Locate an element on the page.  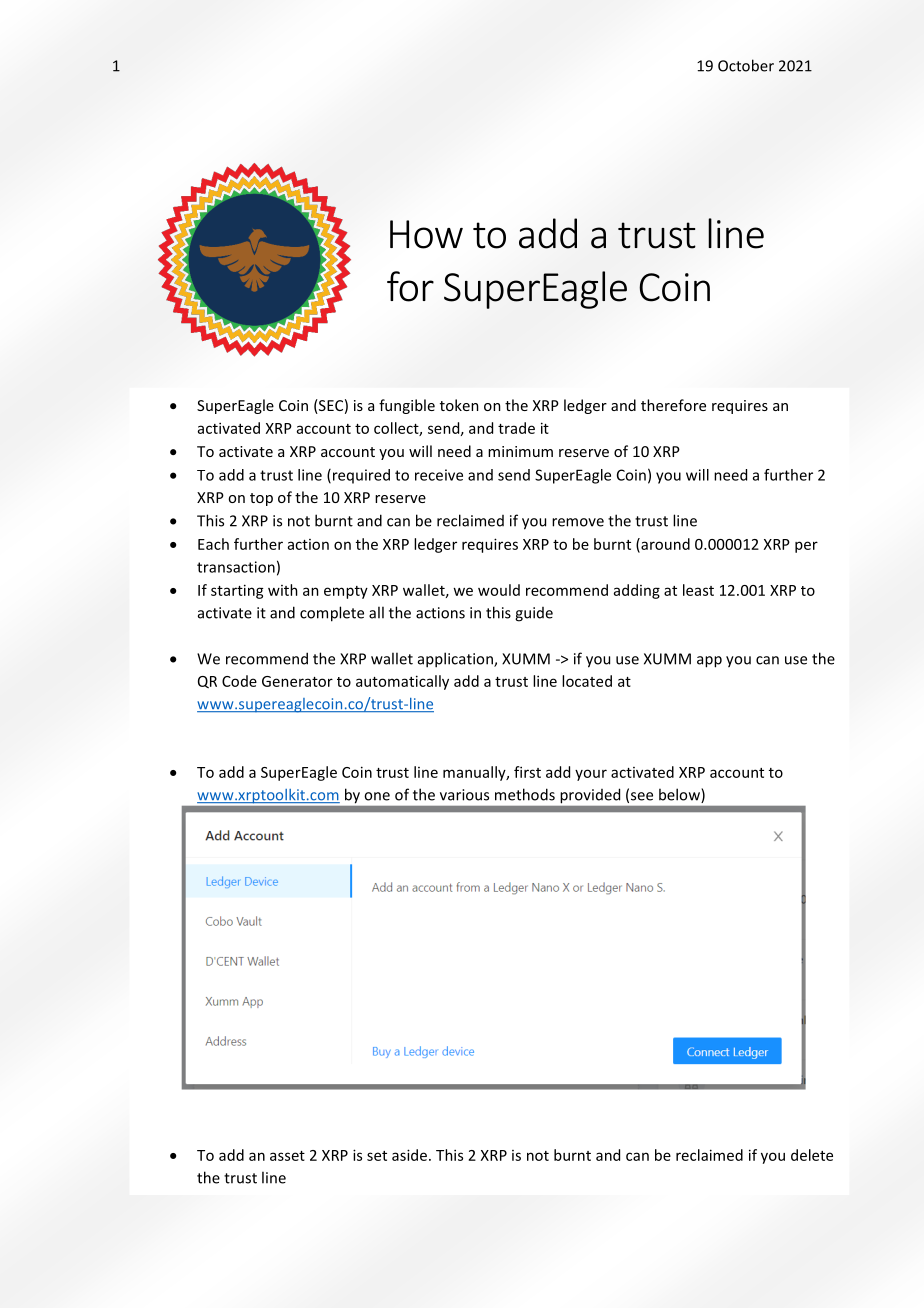
aside is located at coordinates (409, 1155).
